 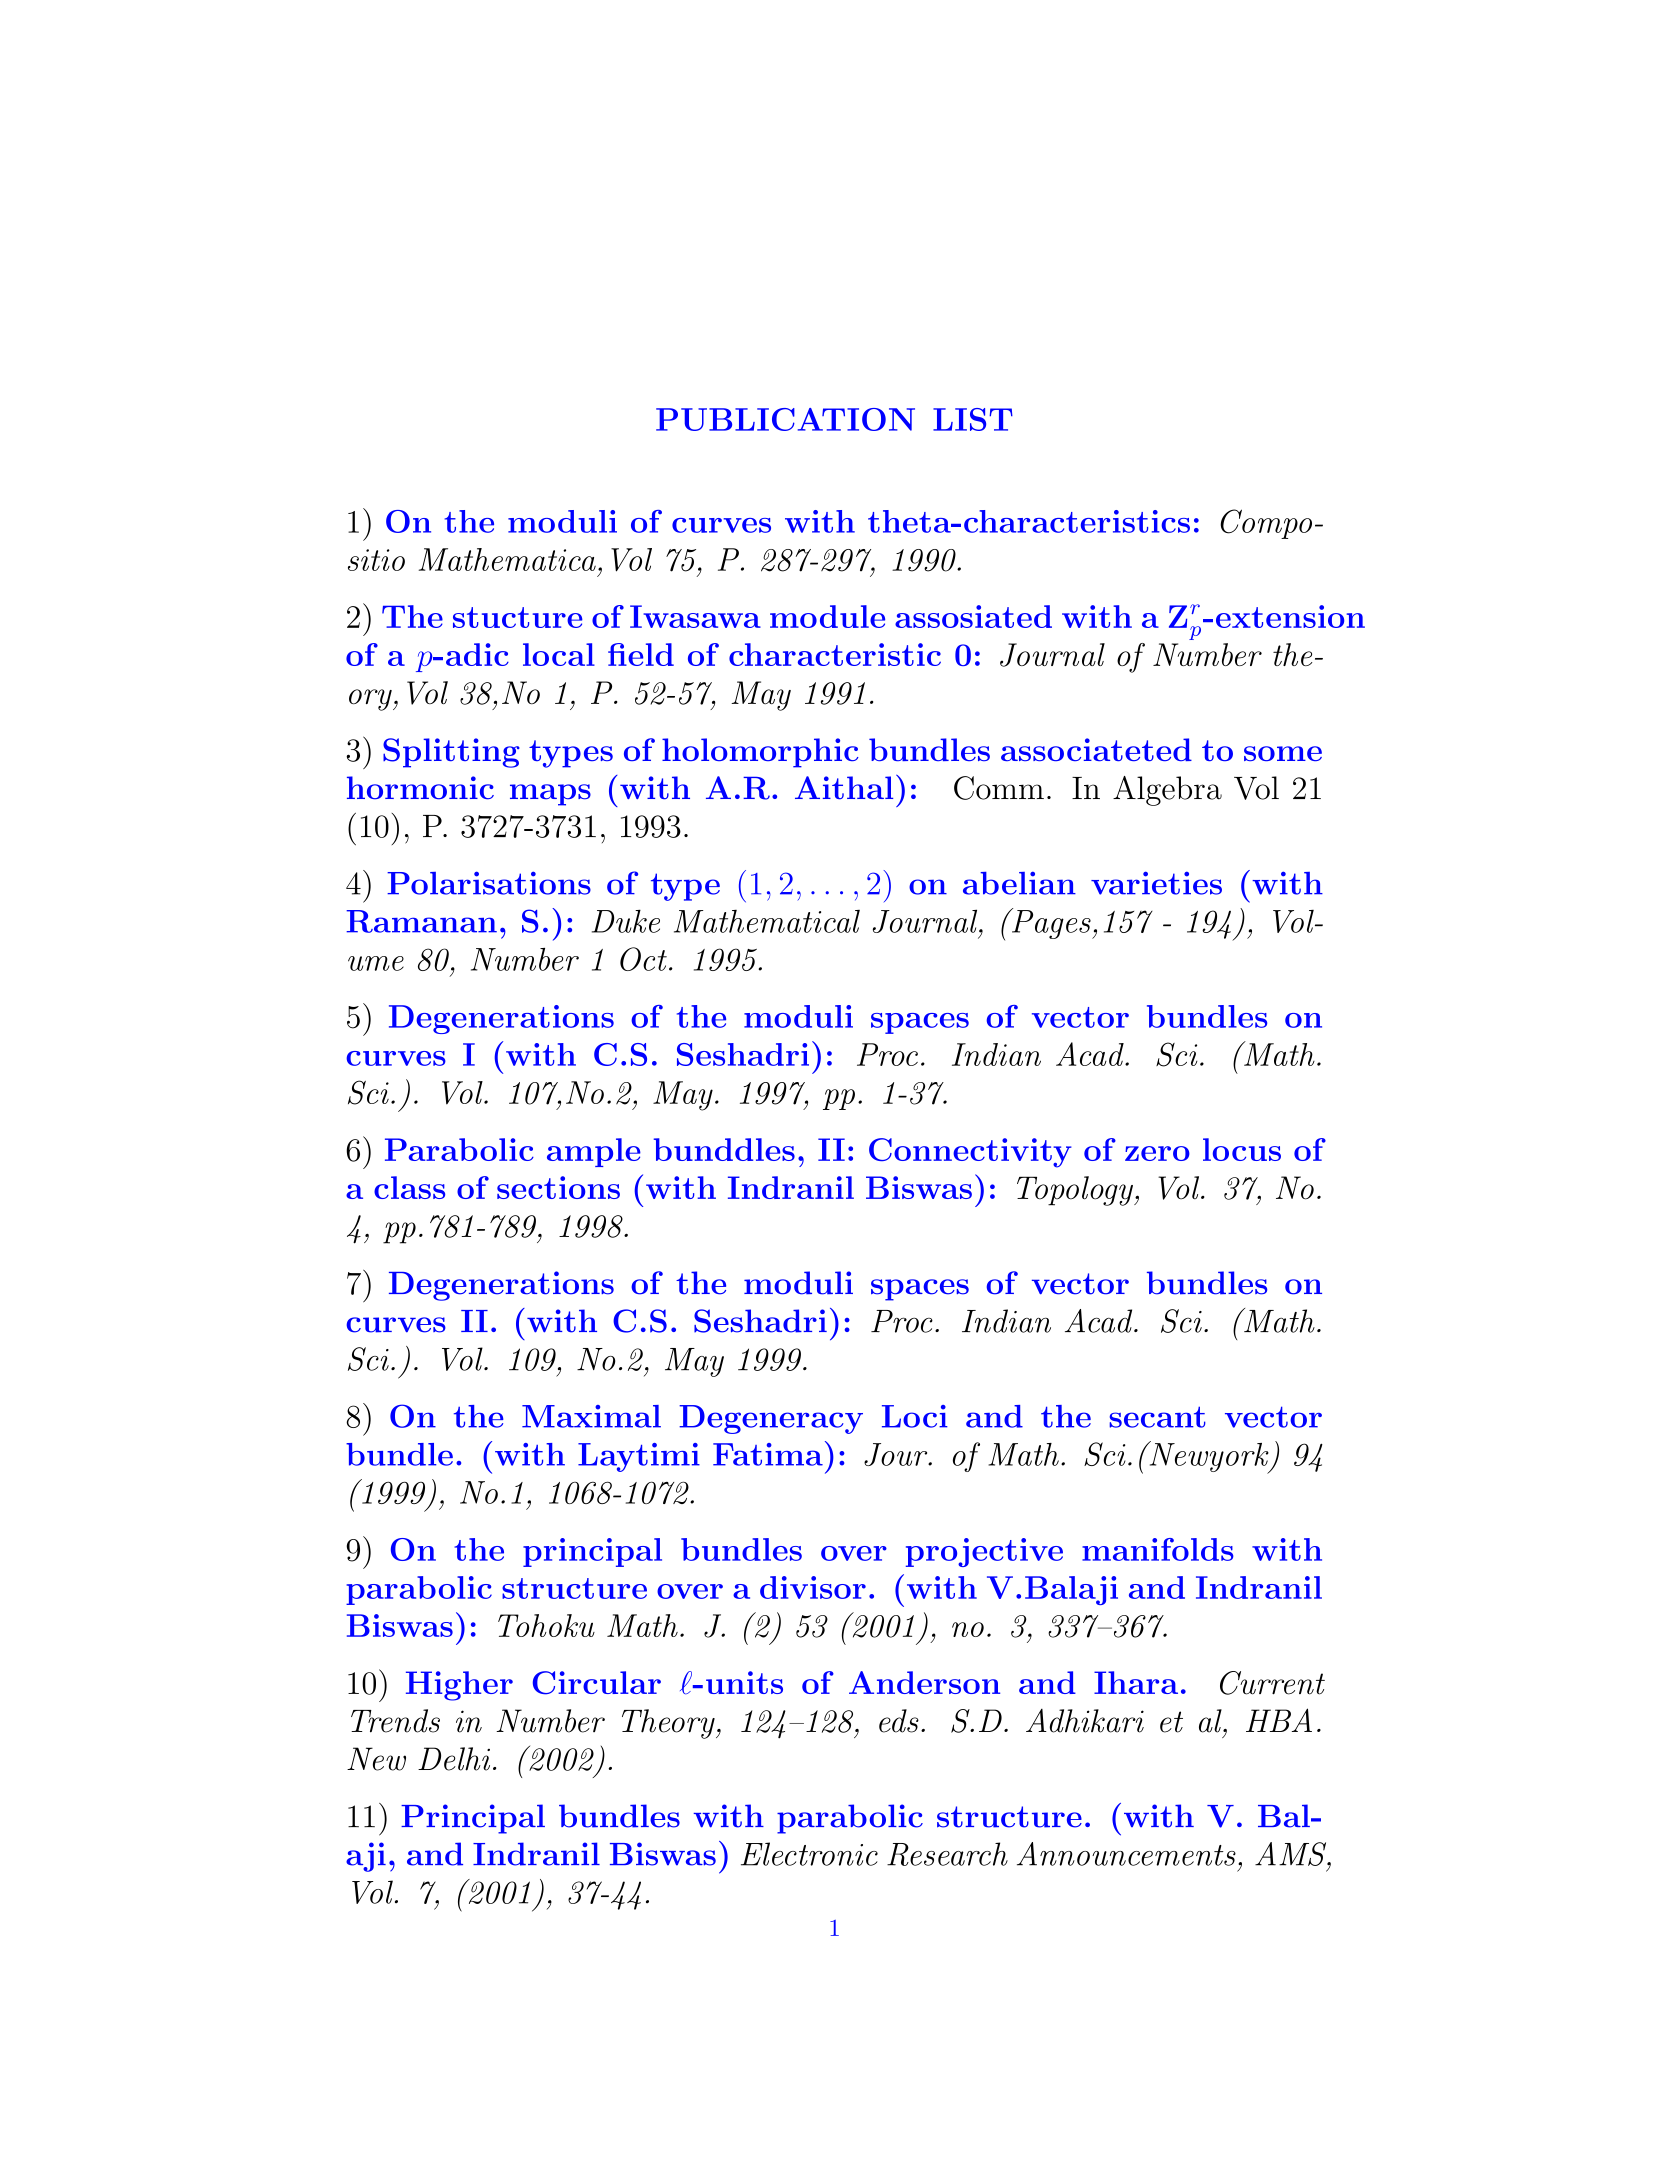 I want to click on Delhi, so click(x=454, y=1759).
